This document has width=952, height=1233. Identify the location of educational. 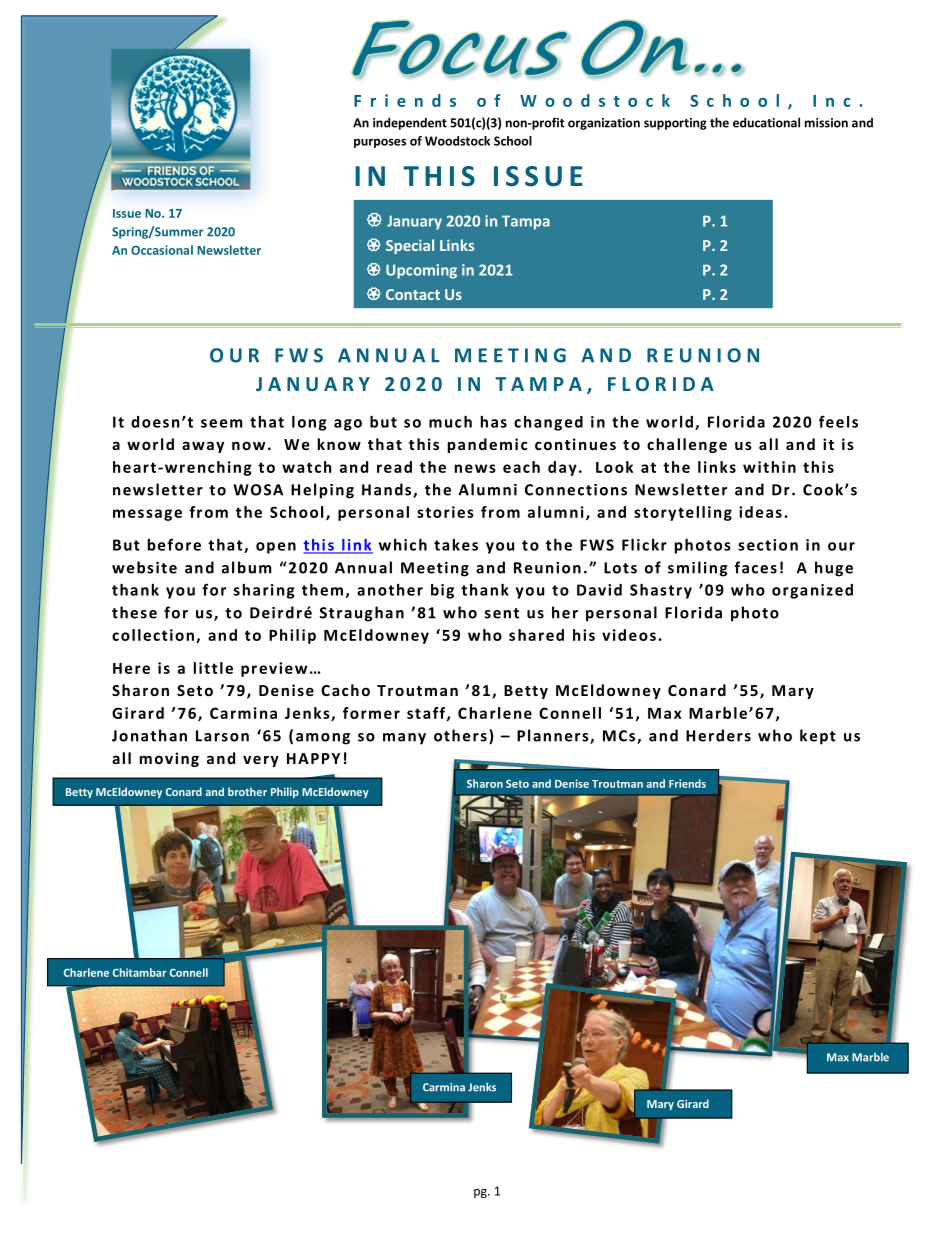
(766, 122).
